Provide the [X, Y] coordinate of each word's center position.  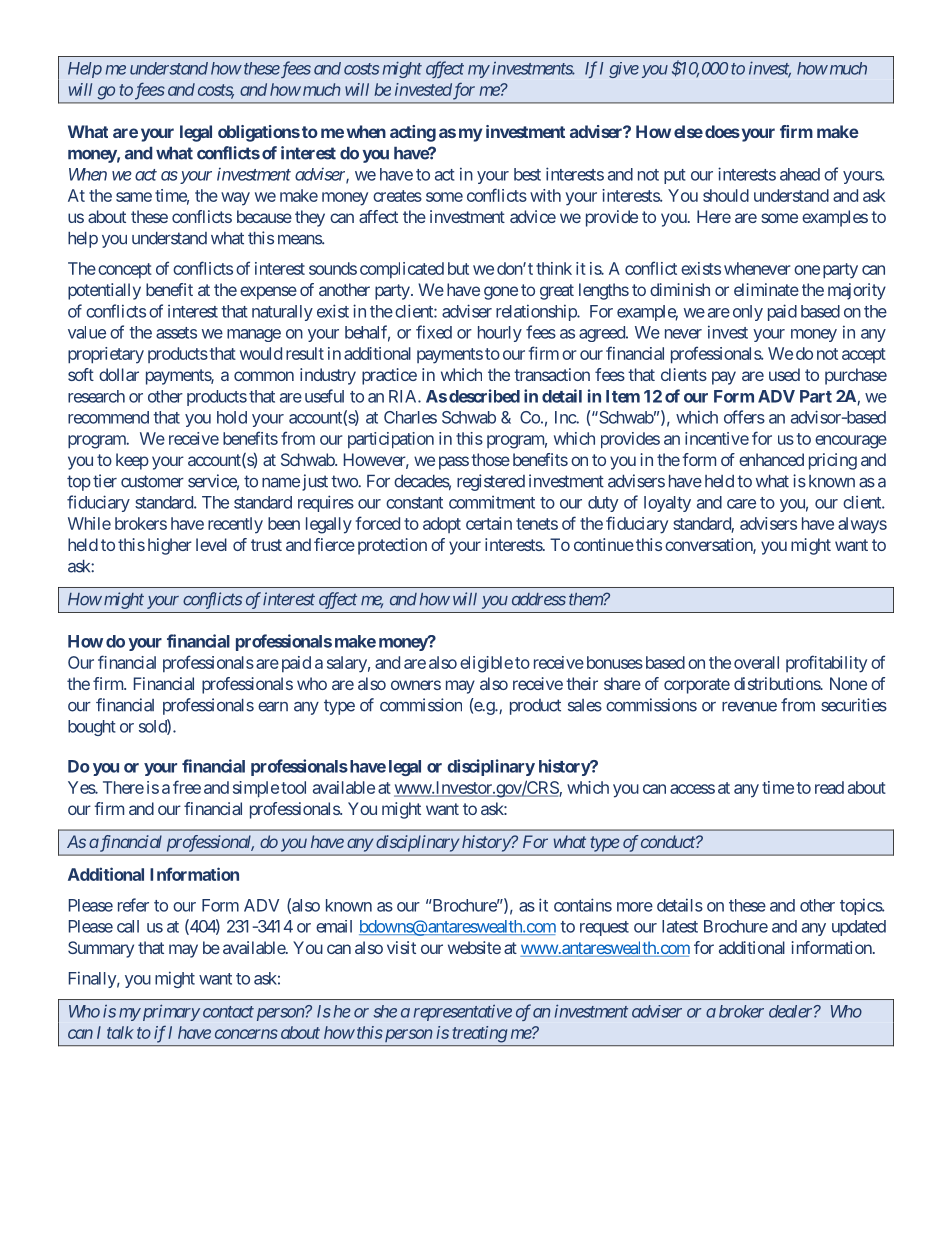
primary [170, 1012]
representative [463, 1013]
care [741, 504]
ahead [800, 174]
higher [170, 546]
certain [489, 523]
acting [413, 133]
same [134, 197]
